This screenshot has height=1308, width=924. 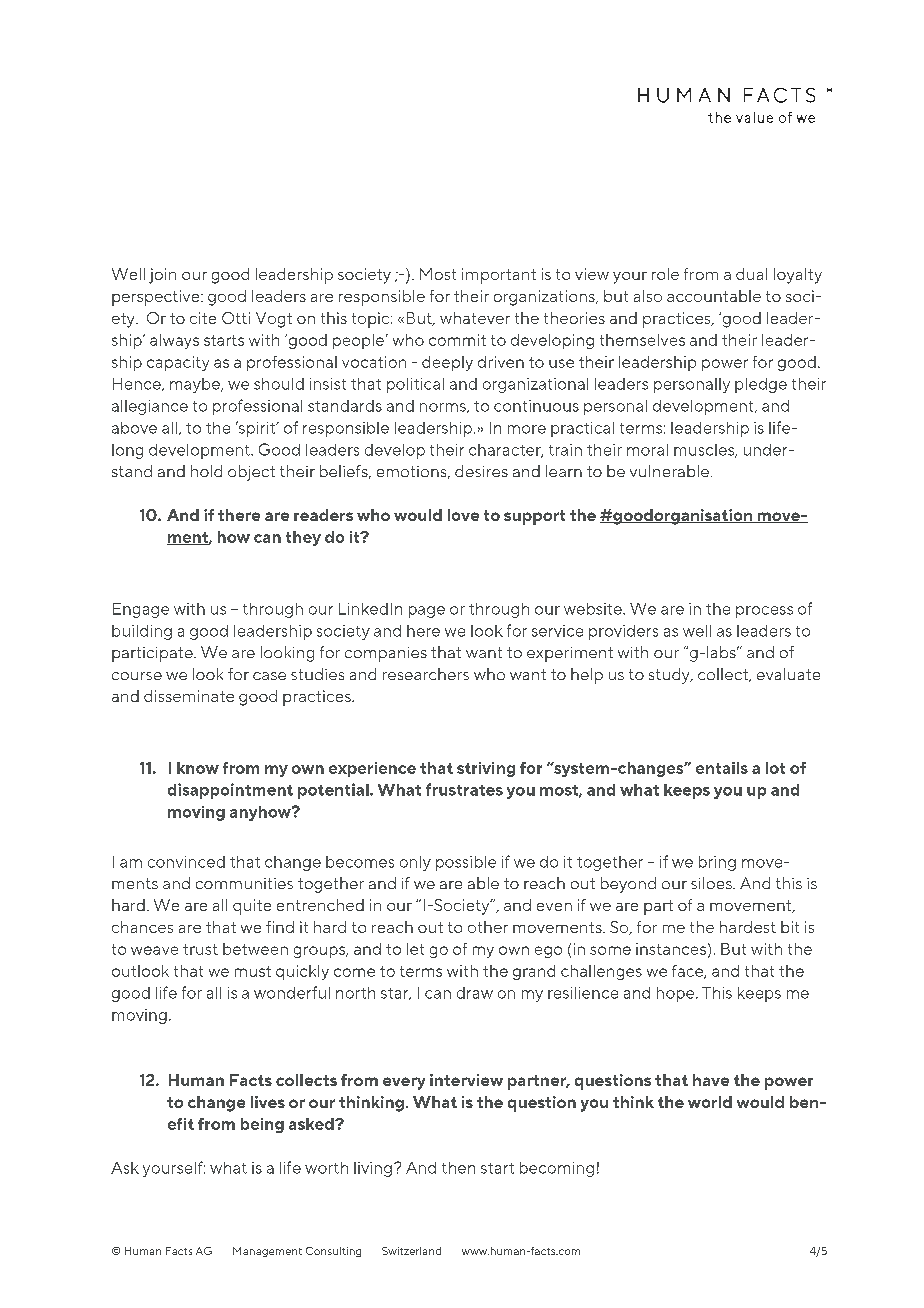 What do you see at coordinates (671, 949) in the screenshot?
I see `instances` at bounding box center [671, 949].
